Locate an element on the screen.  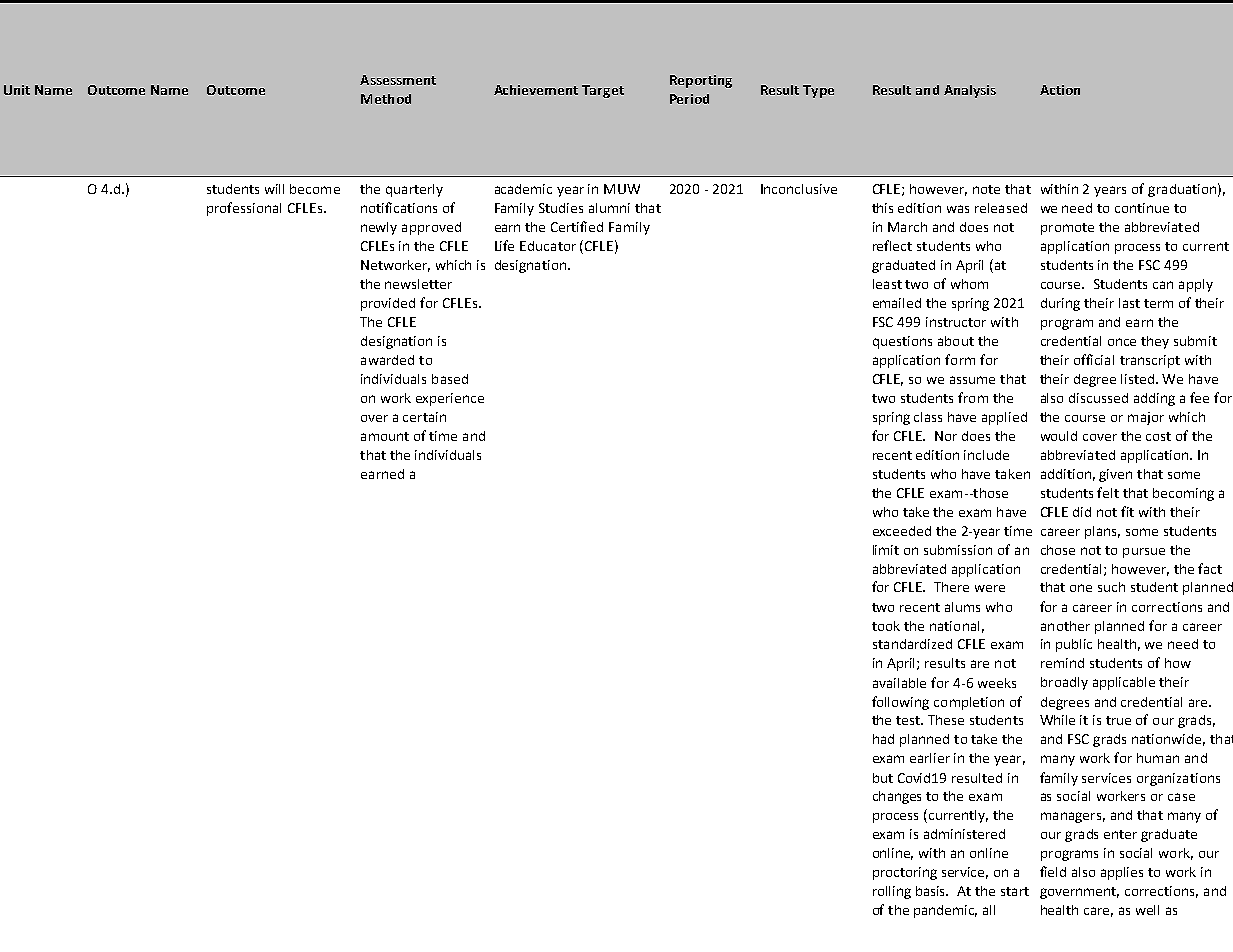
amount is located at coordinates (385, 436).
